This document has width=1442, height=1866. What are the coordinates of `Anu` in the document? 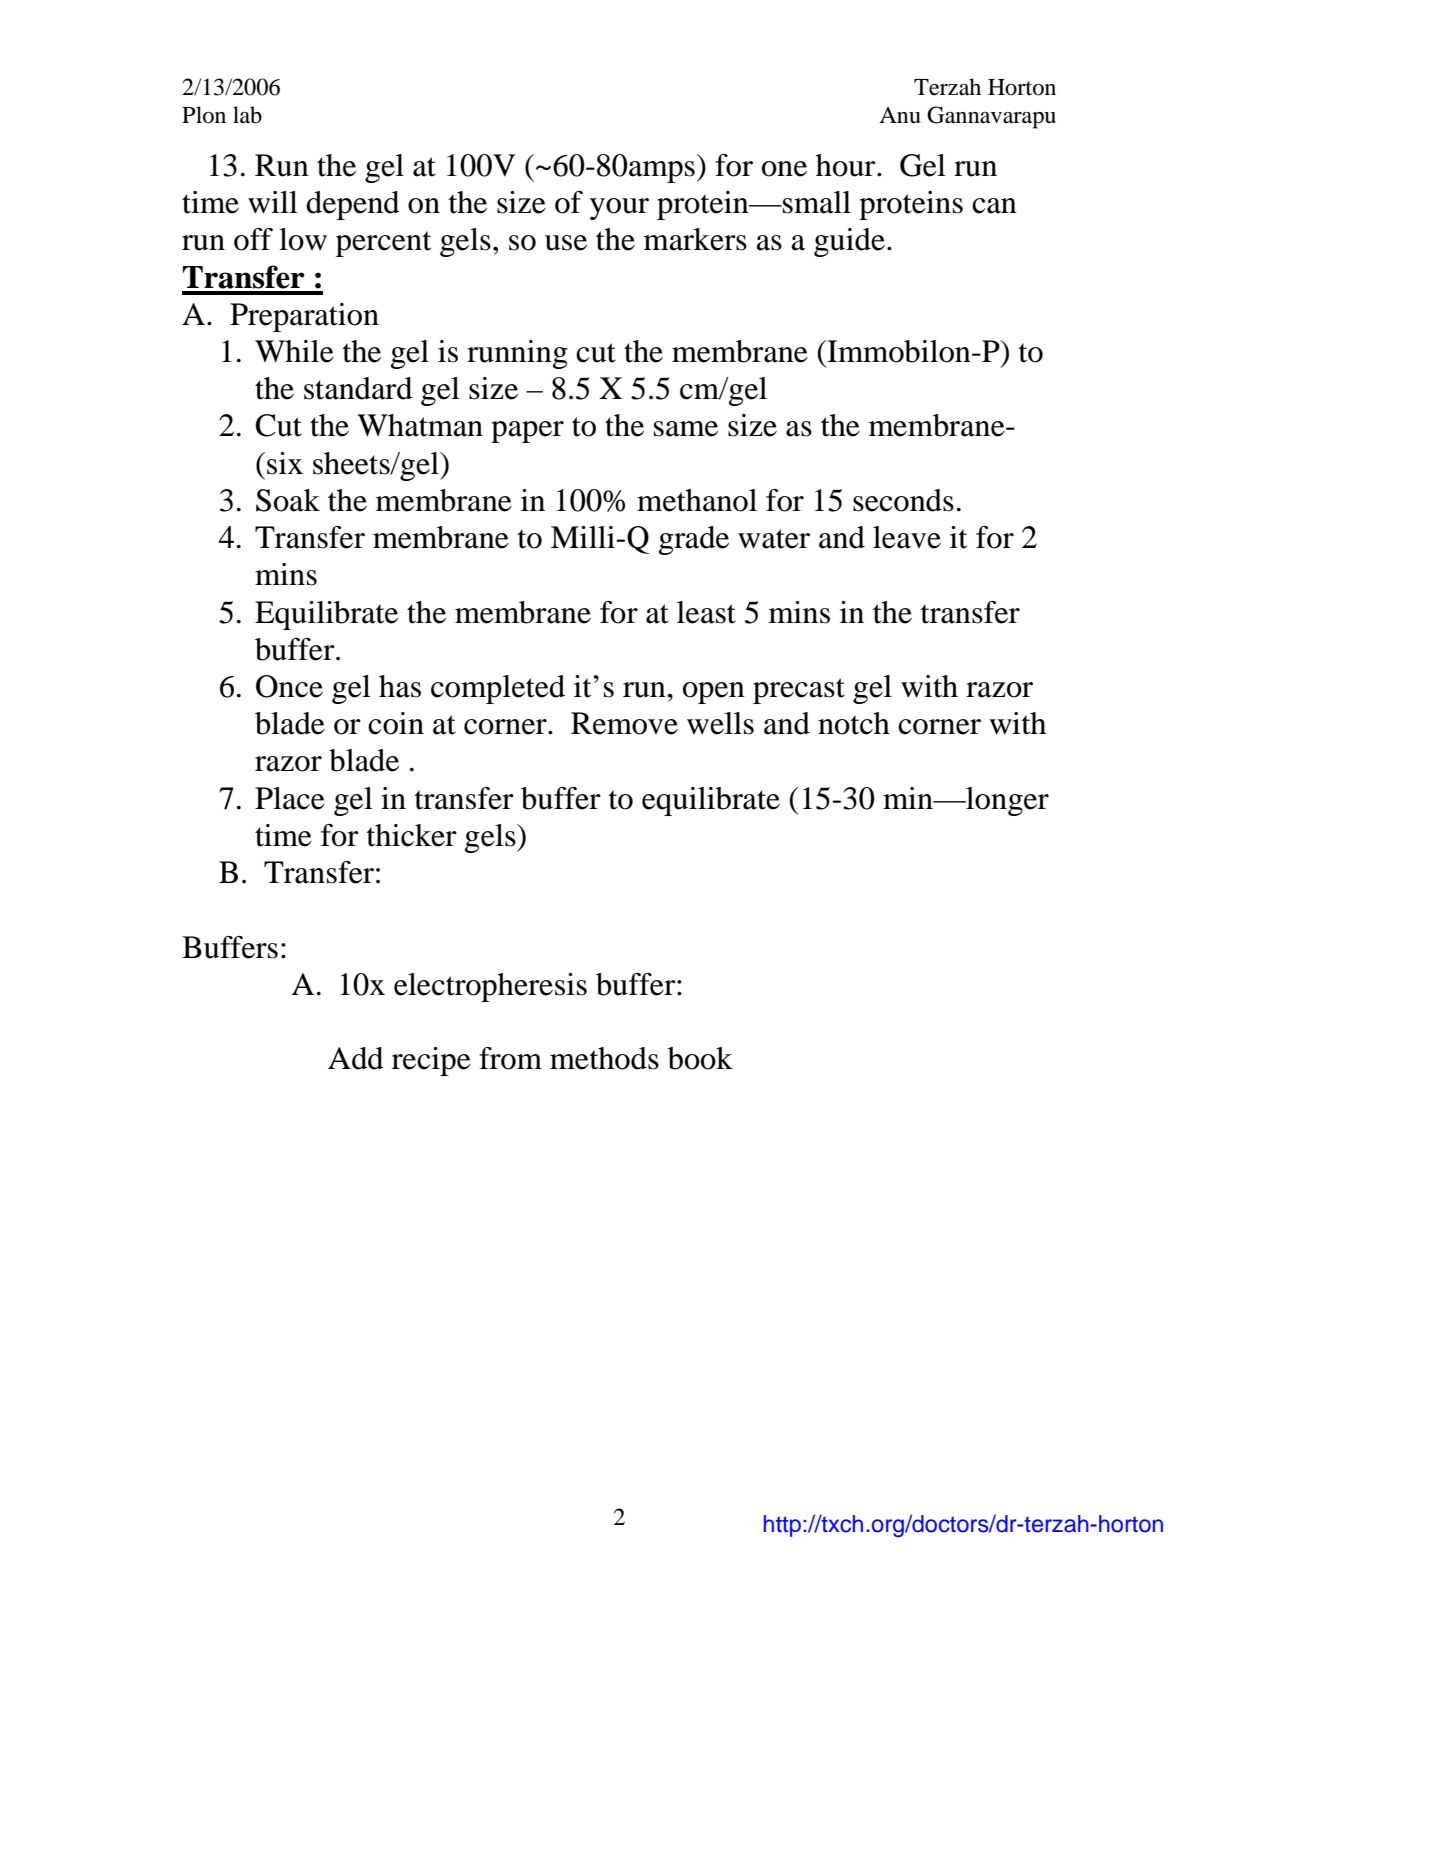 It's located at (899, 115).
